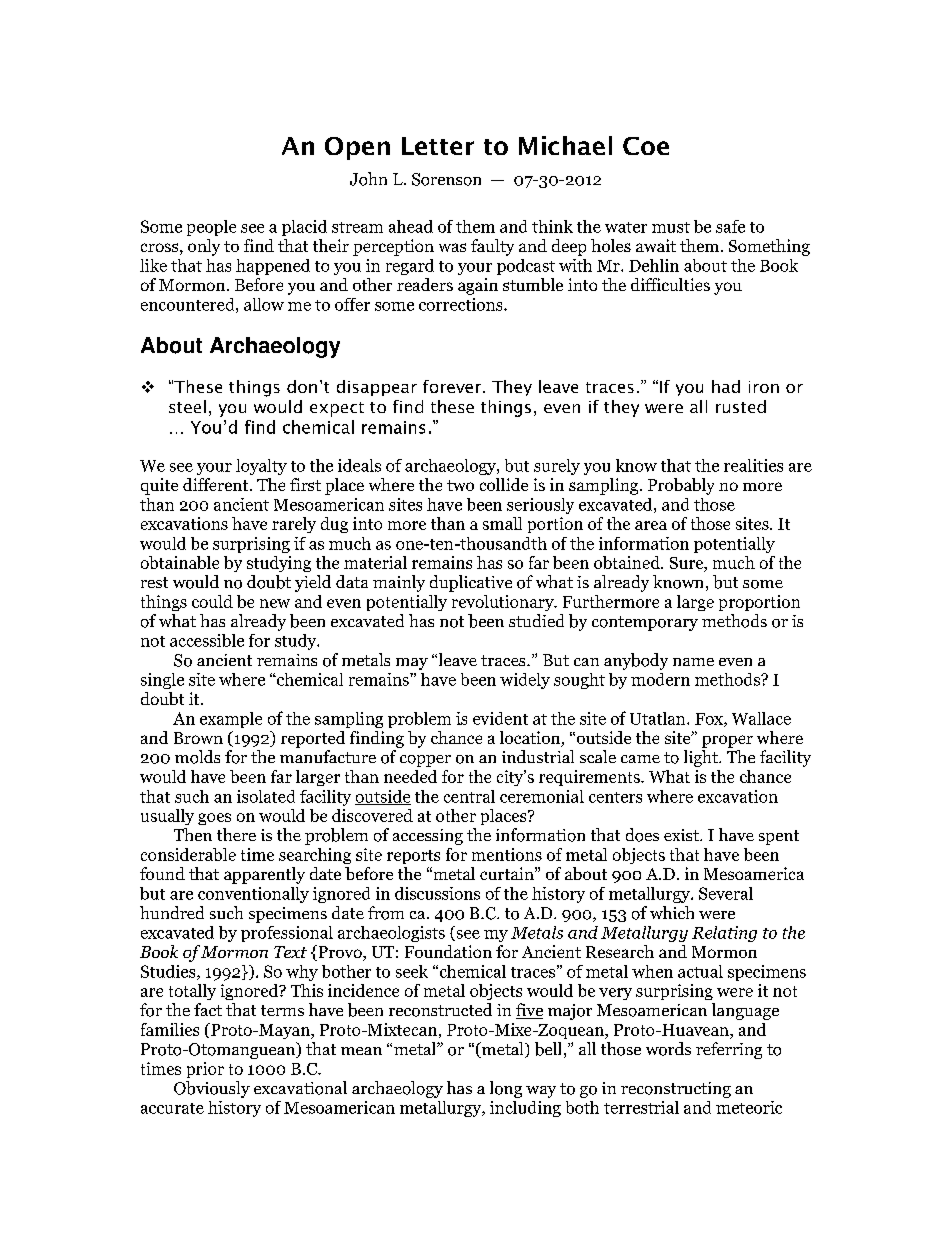 Image resolution: width=952 pixels, height=1233 pixels. I want to click on Coe, so click(646, 146).
